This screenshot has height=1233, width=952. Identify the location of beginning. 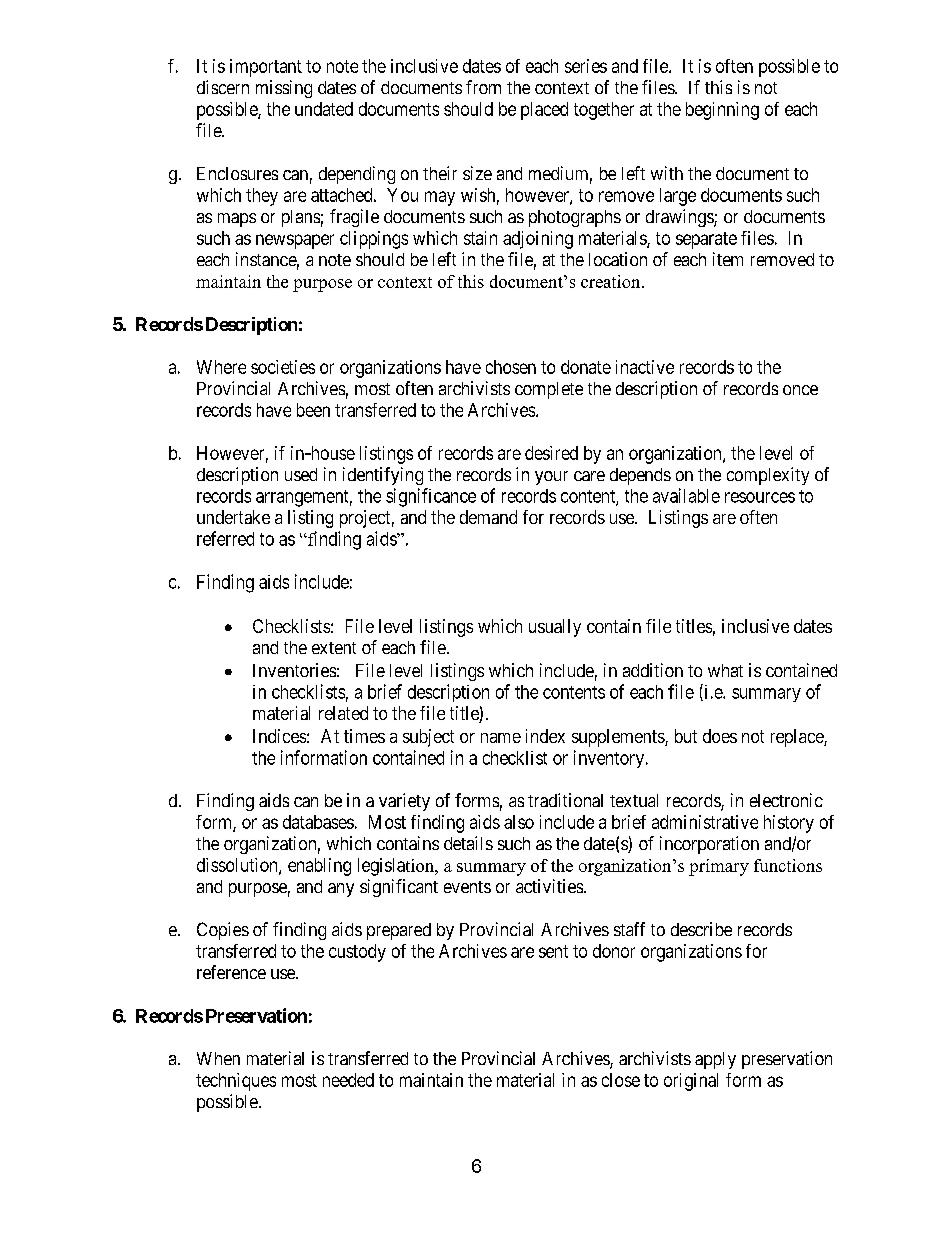
(722, 111).
